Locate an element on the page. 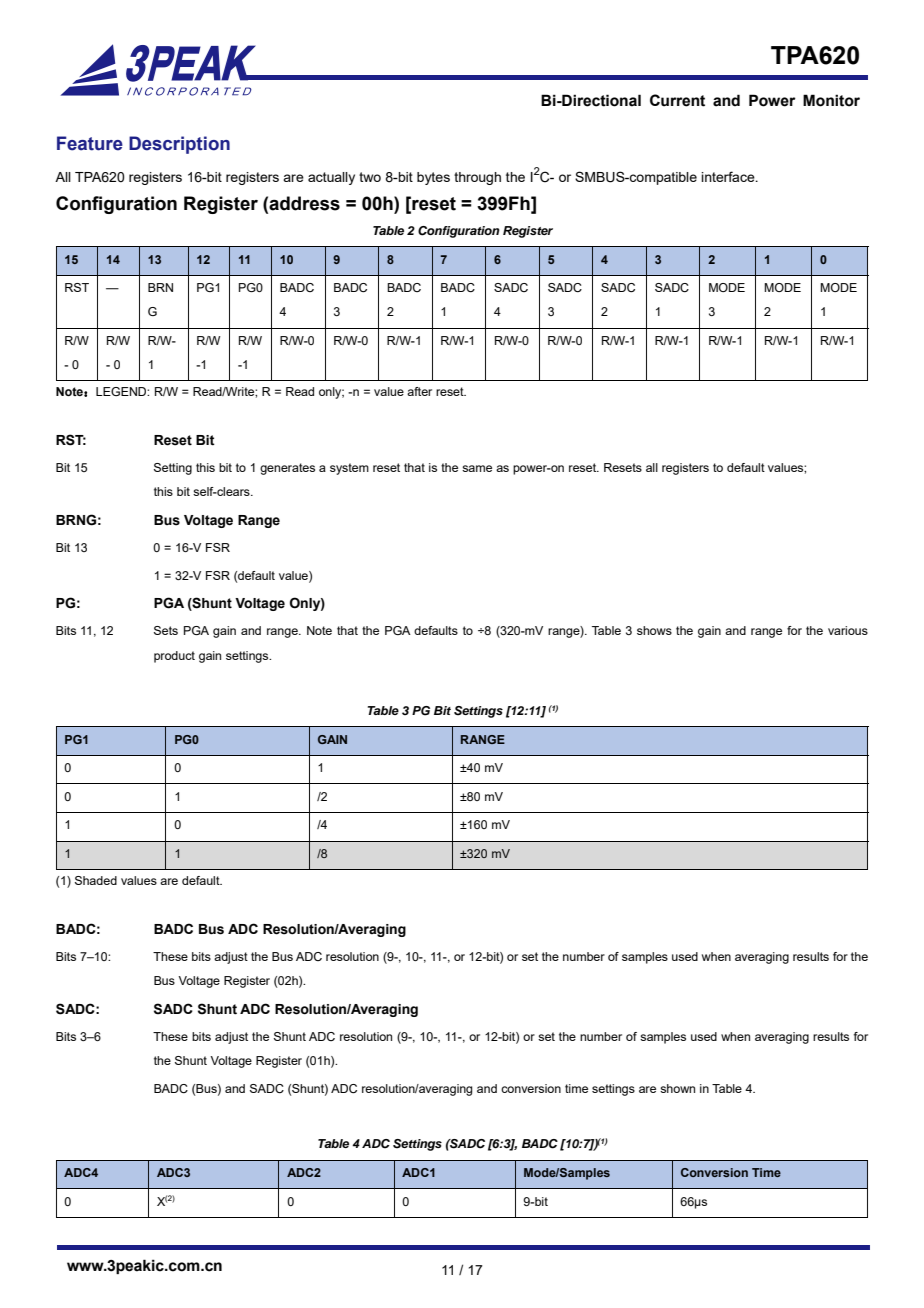  actually is located at coordinates (331, 178).
